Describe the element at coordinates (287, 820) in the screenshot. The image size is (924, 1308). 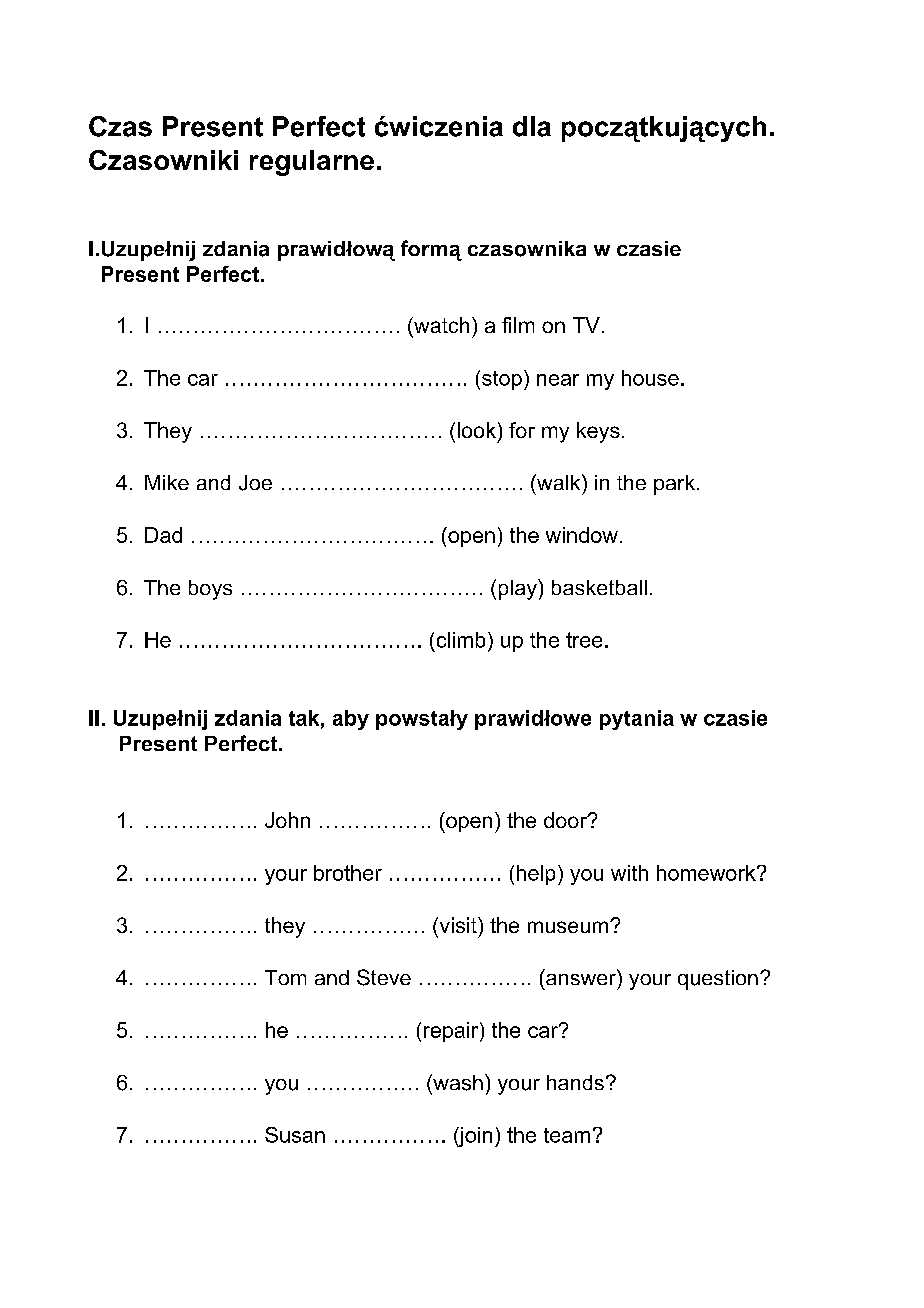
I see `John` at that location.
